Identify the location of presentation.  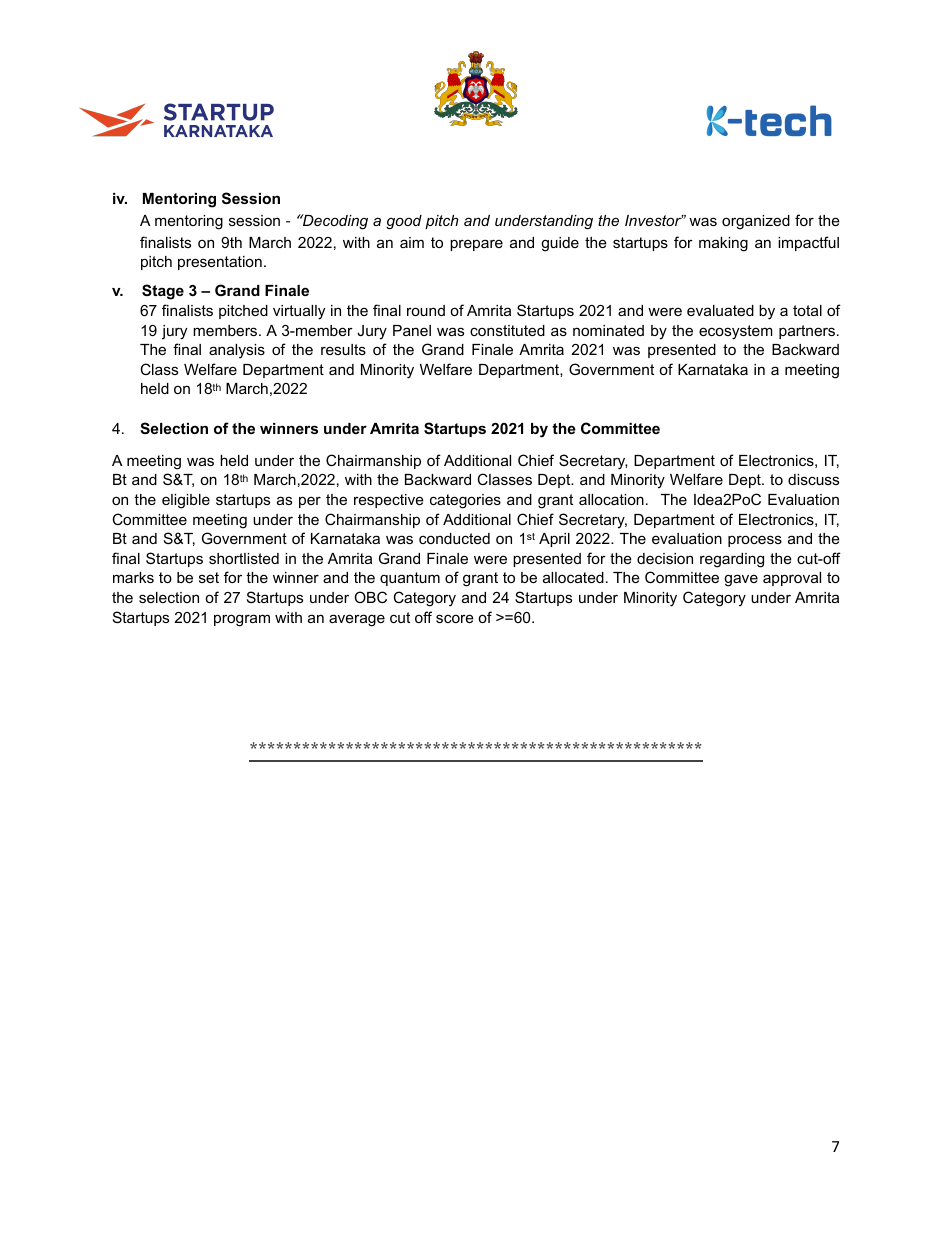
(220, 263).
